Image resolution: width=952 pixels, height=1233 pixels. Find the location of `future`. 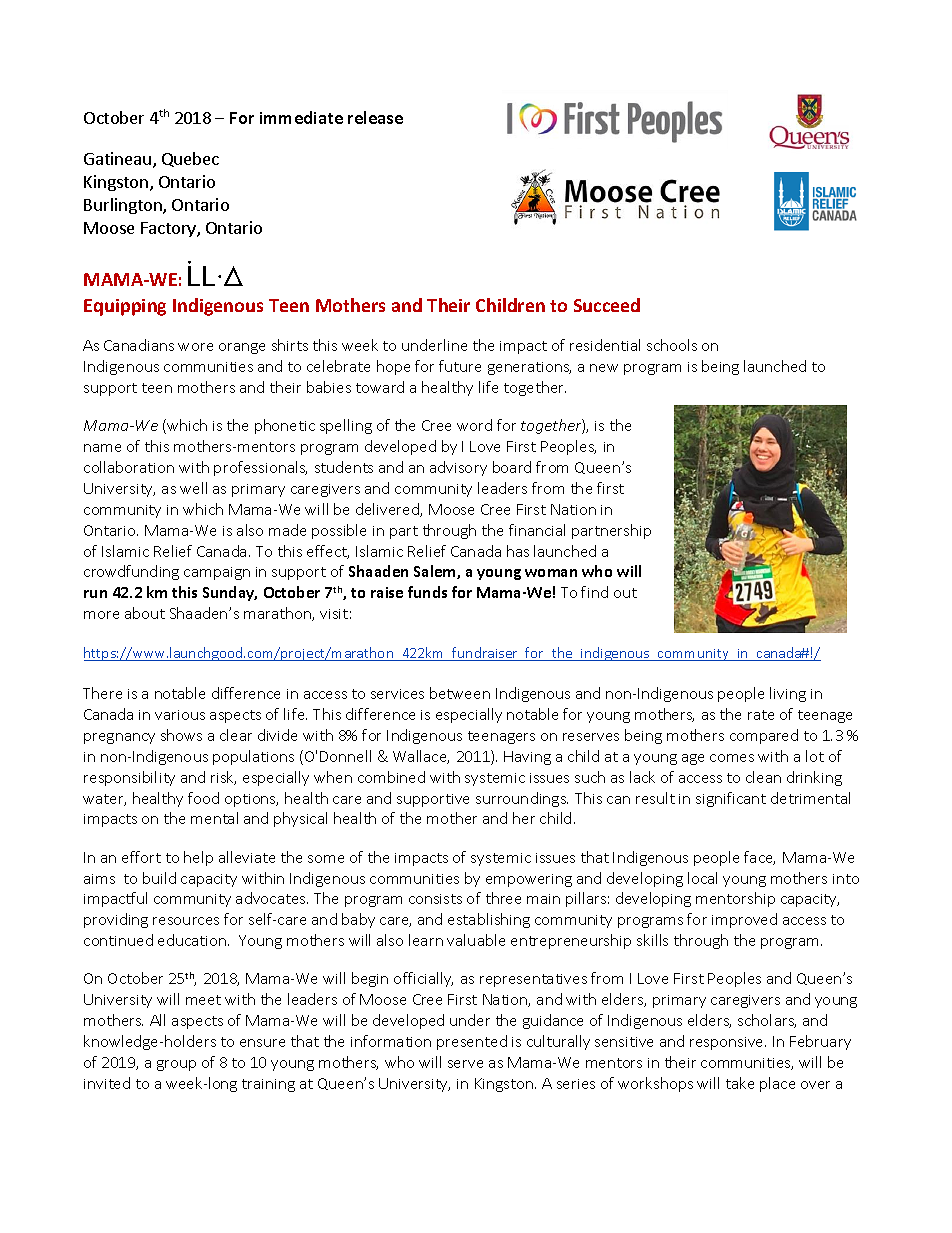

future is located at coordinates (460, 366).
